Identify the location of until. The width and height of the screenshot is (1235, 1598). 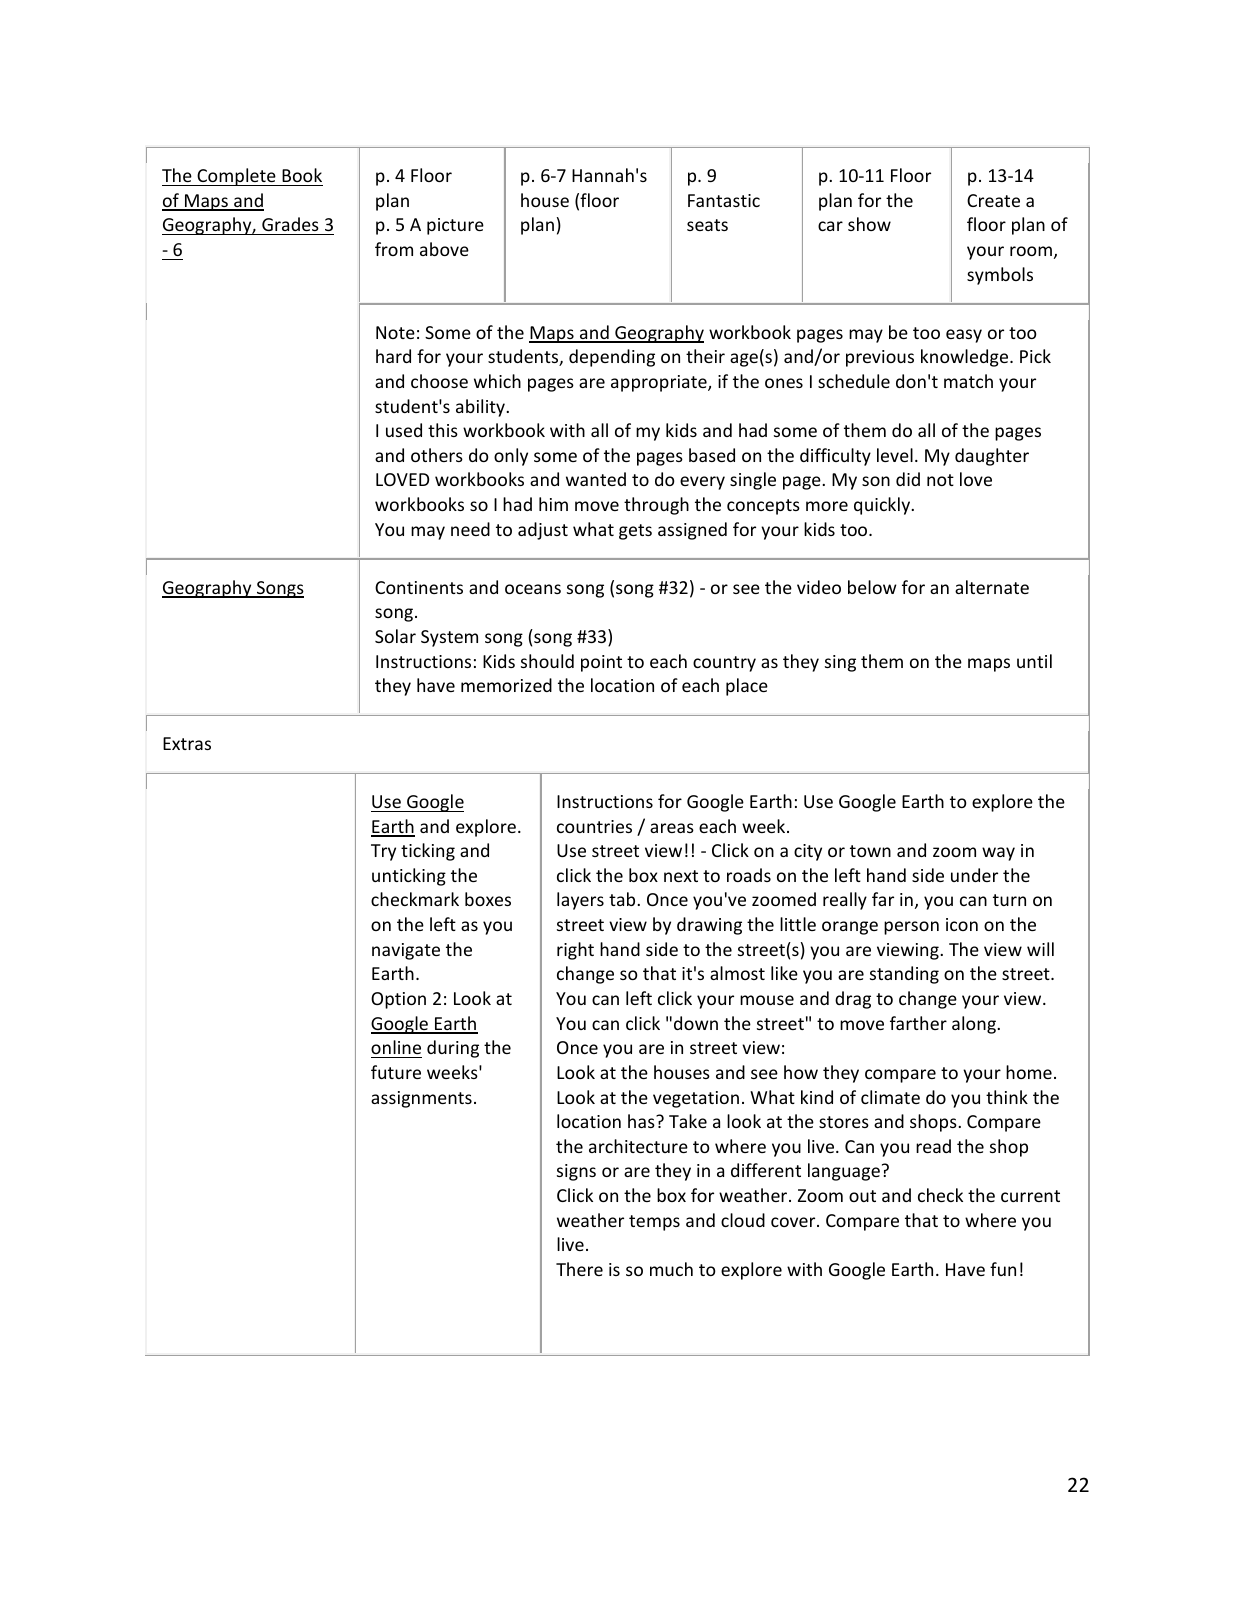
(1034, 661).
